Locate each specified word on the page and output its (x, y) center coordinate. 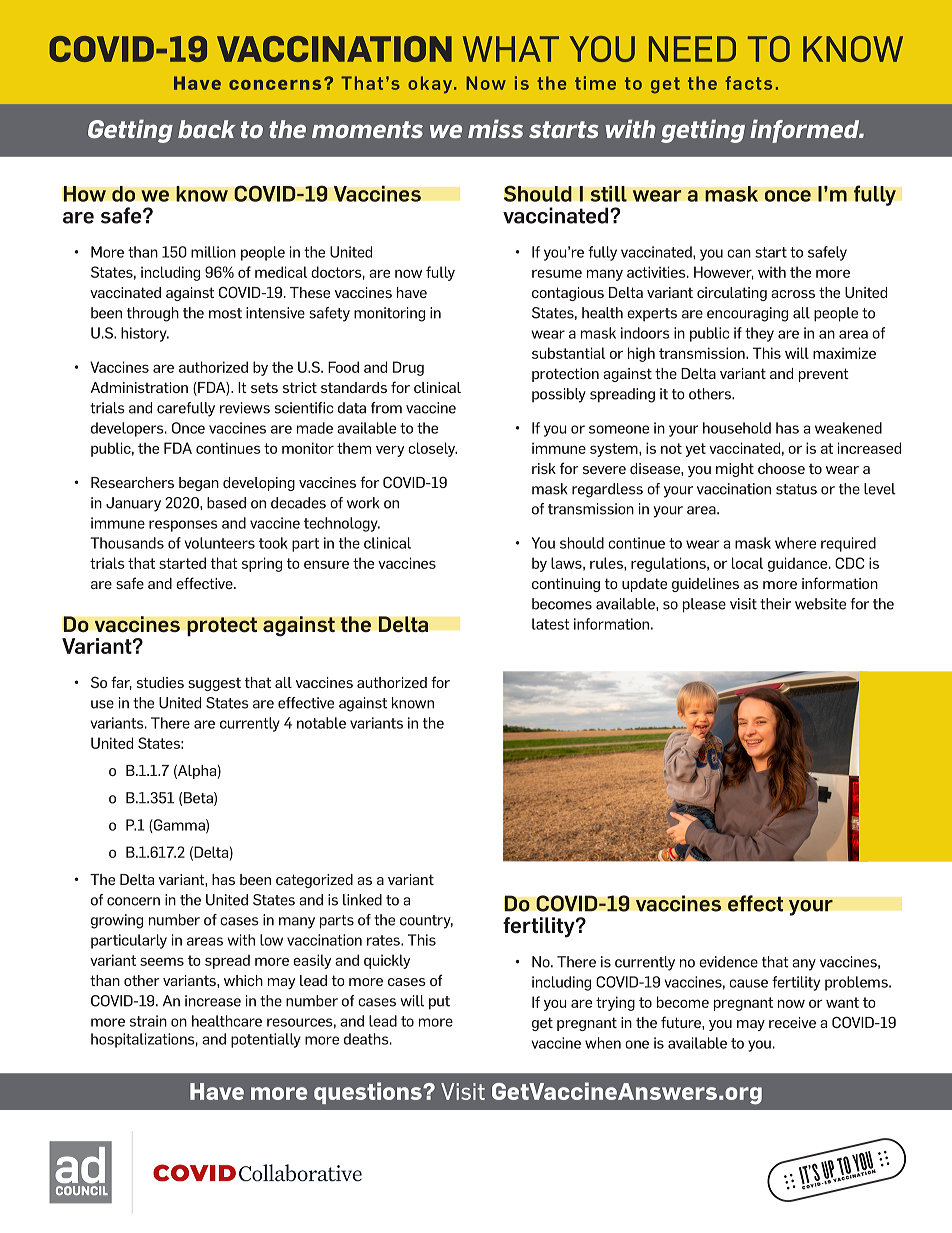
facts (748, 83)
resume (557, 273)
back (206, 129)
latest (550, 624)
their (775, 604)
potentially (266, 1040)
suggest (214, 684)
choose (781, 468)
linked (362, 900)
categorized (314, 881)
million (213, 252)
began (199, 484)
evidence (728, 962)
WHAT (511, 49)
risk (544, 468)
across (793, 294)
